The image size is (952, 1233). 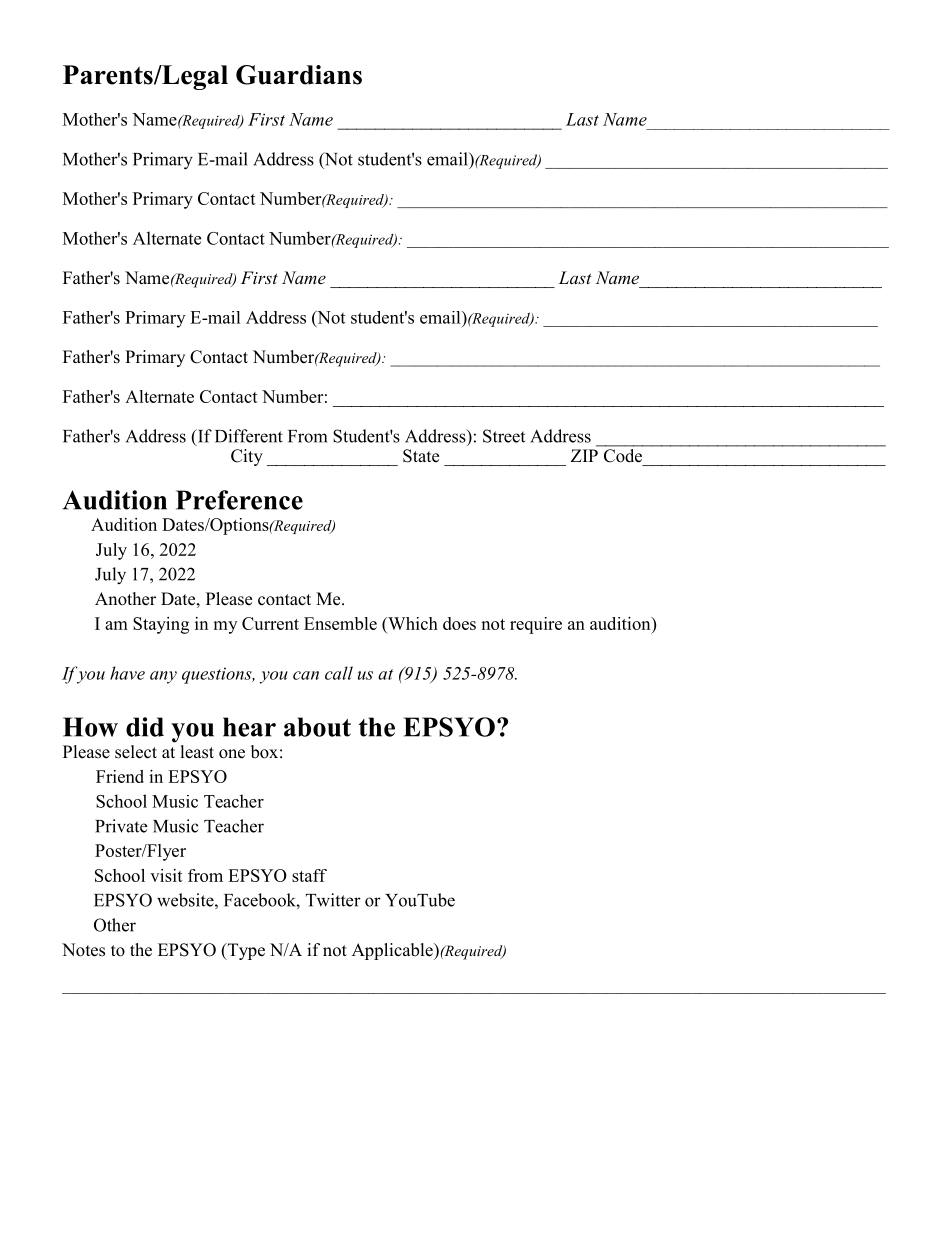 I want to click on Guardians, so click(x=299, y=75).
